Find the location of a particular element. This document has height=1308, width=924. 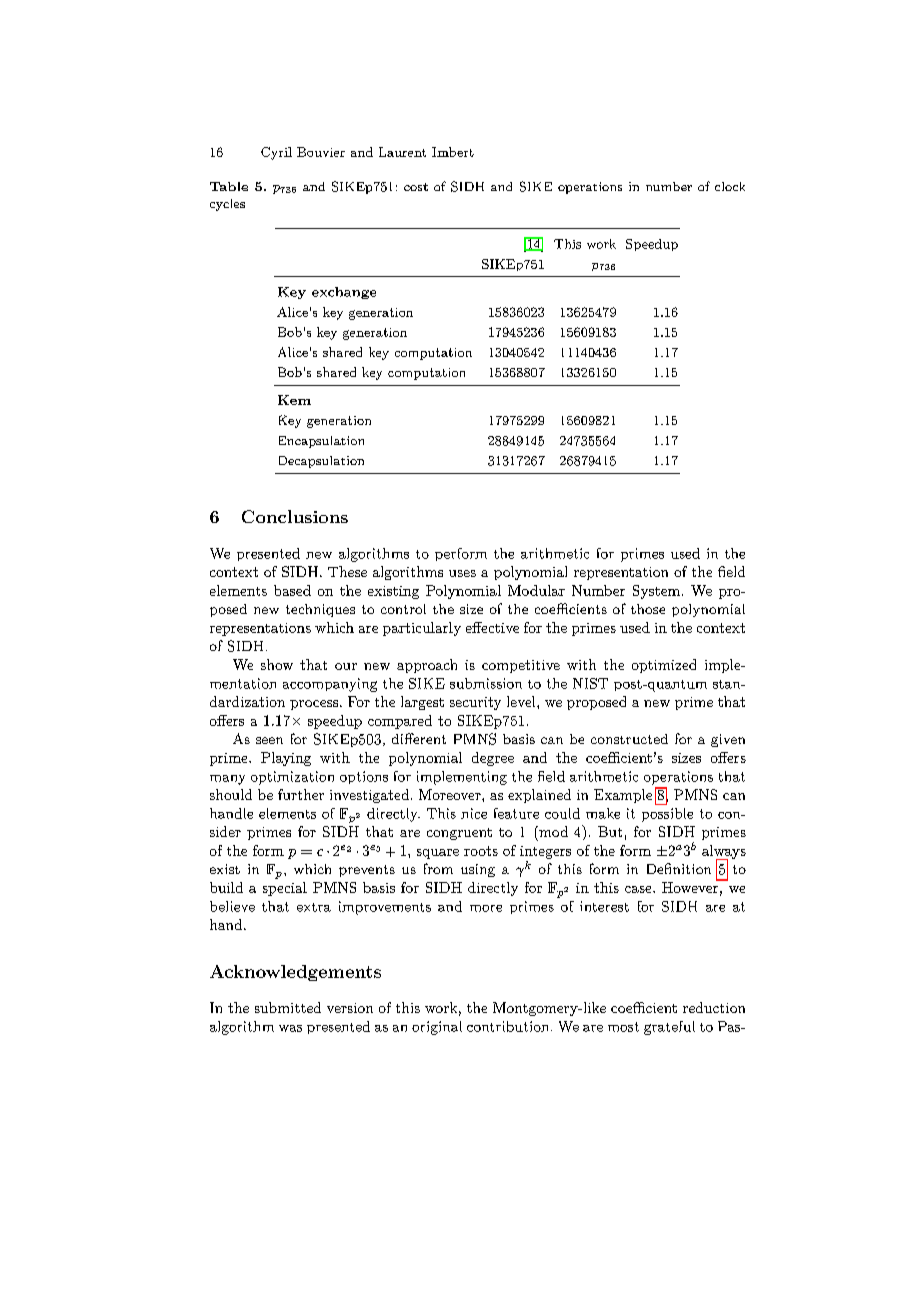

contribution is located at coordinates (507, 1026).
